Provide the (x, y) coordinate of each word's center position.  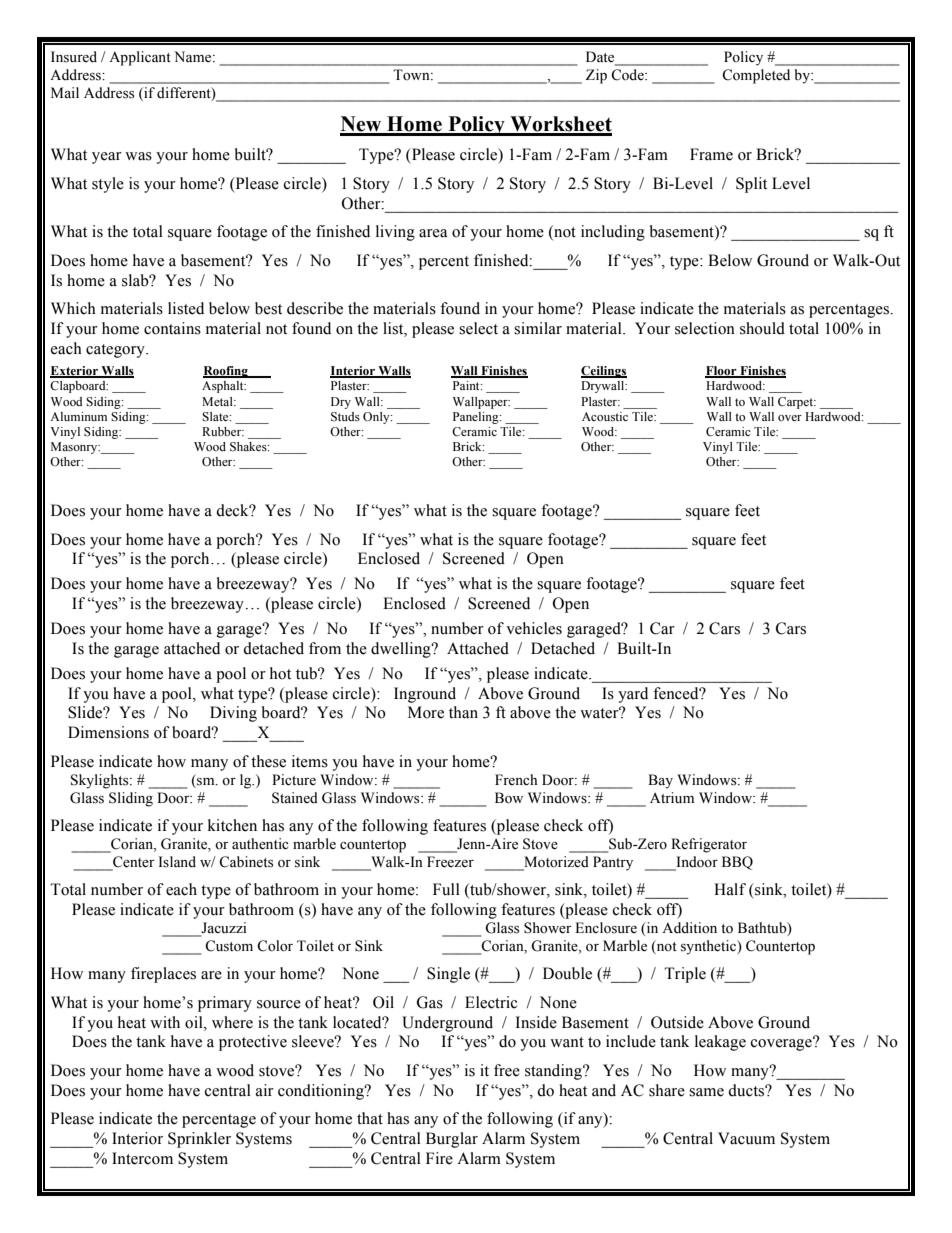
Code (628, 75)
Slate (216, 417)
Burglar (452, 1140)
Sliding (131, 799)
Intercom (142, 1158)
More (426, 712)
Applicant (140, 58)
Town (412, 75)
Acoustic (605, 416)
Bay (660, 781)
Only (377, 418)
